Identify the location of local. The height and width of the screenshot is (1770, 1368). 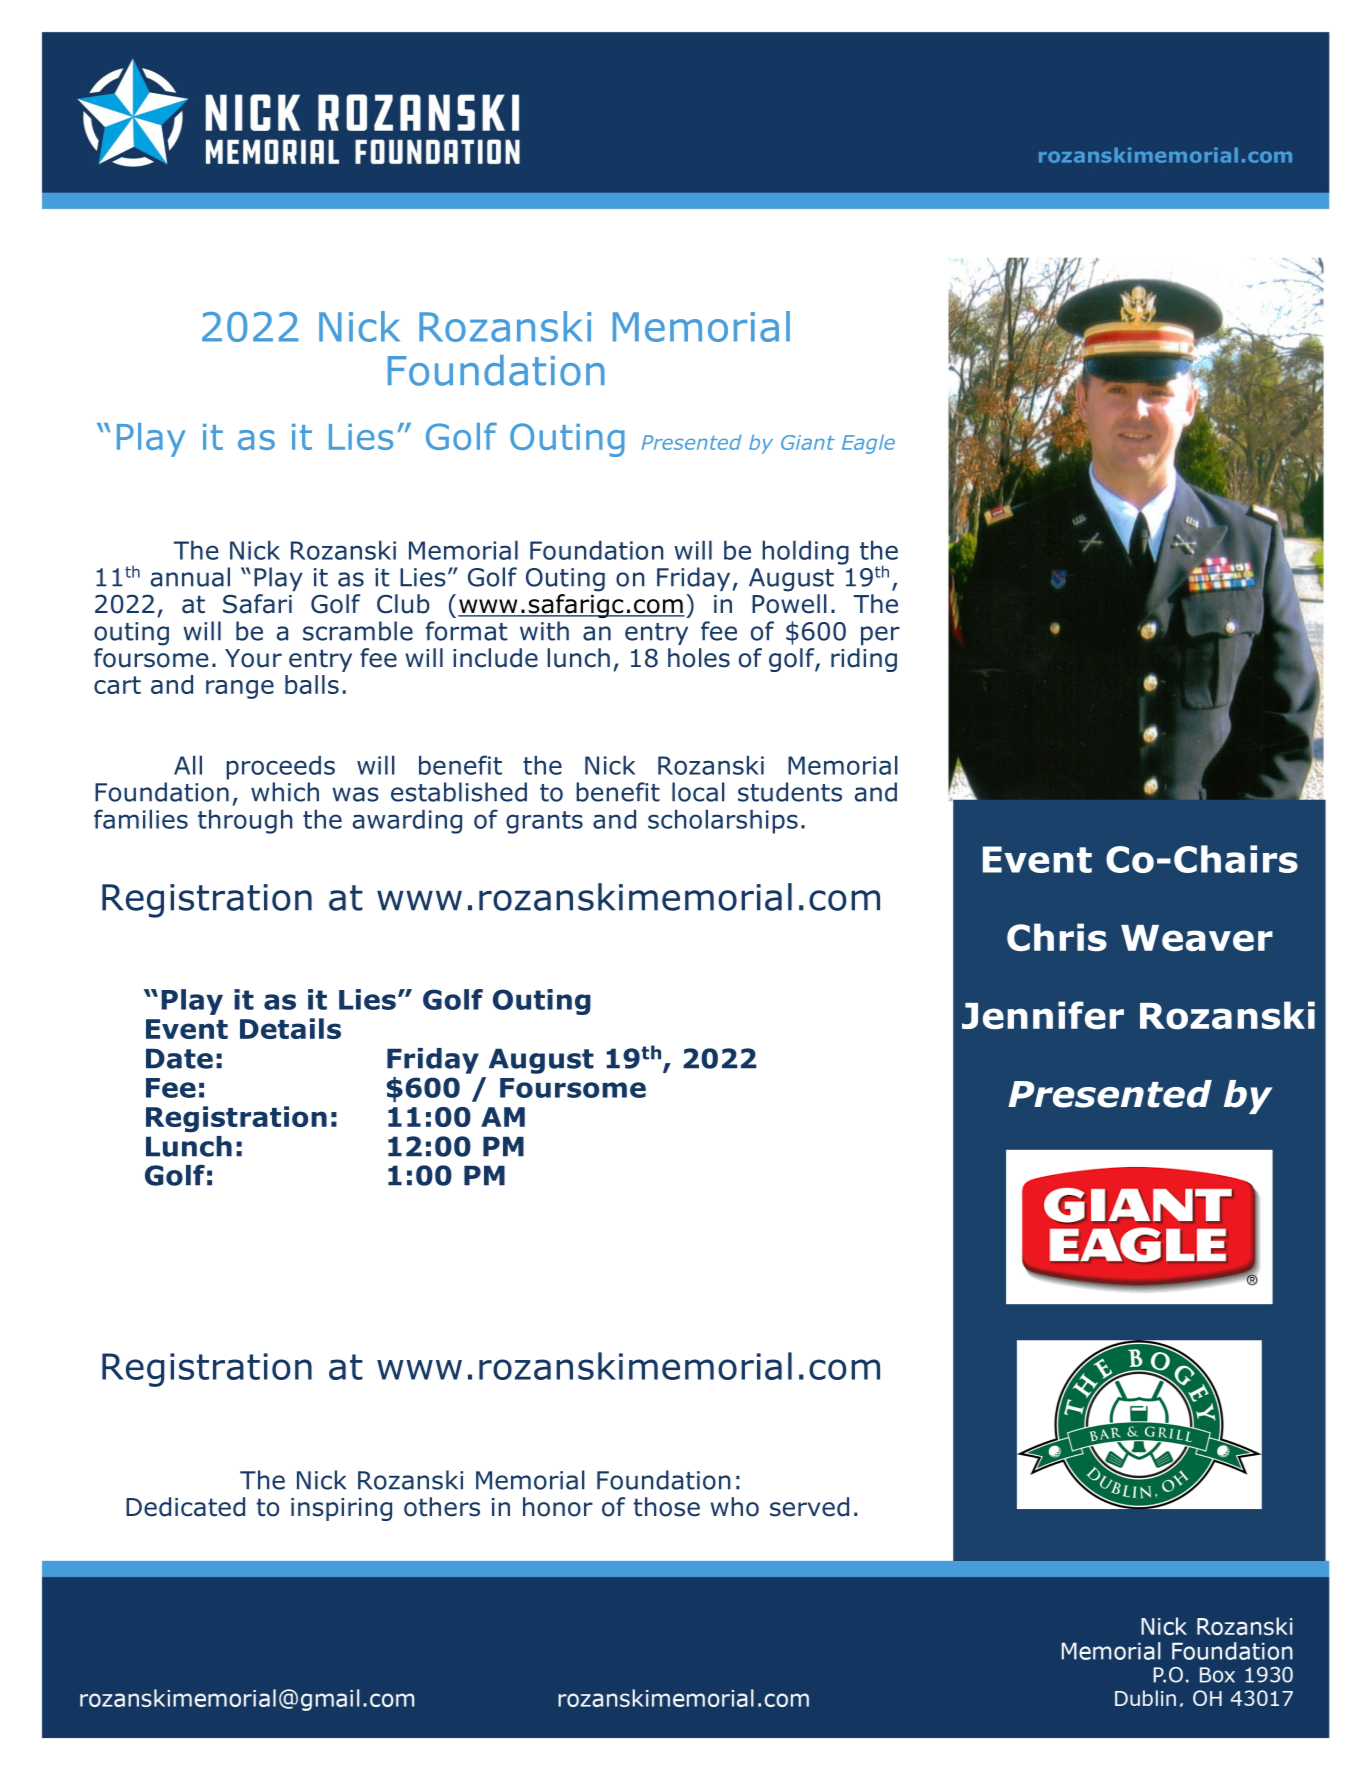
(698, 792).
